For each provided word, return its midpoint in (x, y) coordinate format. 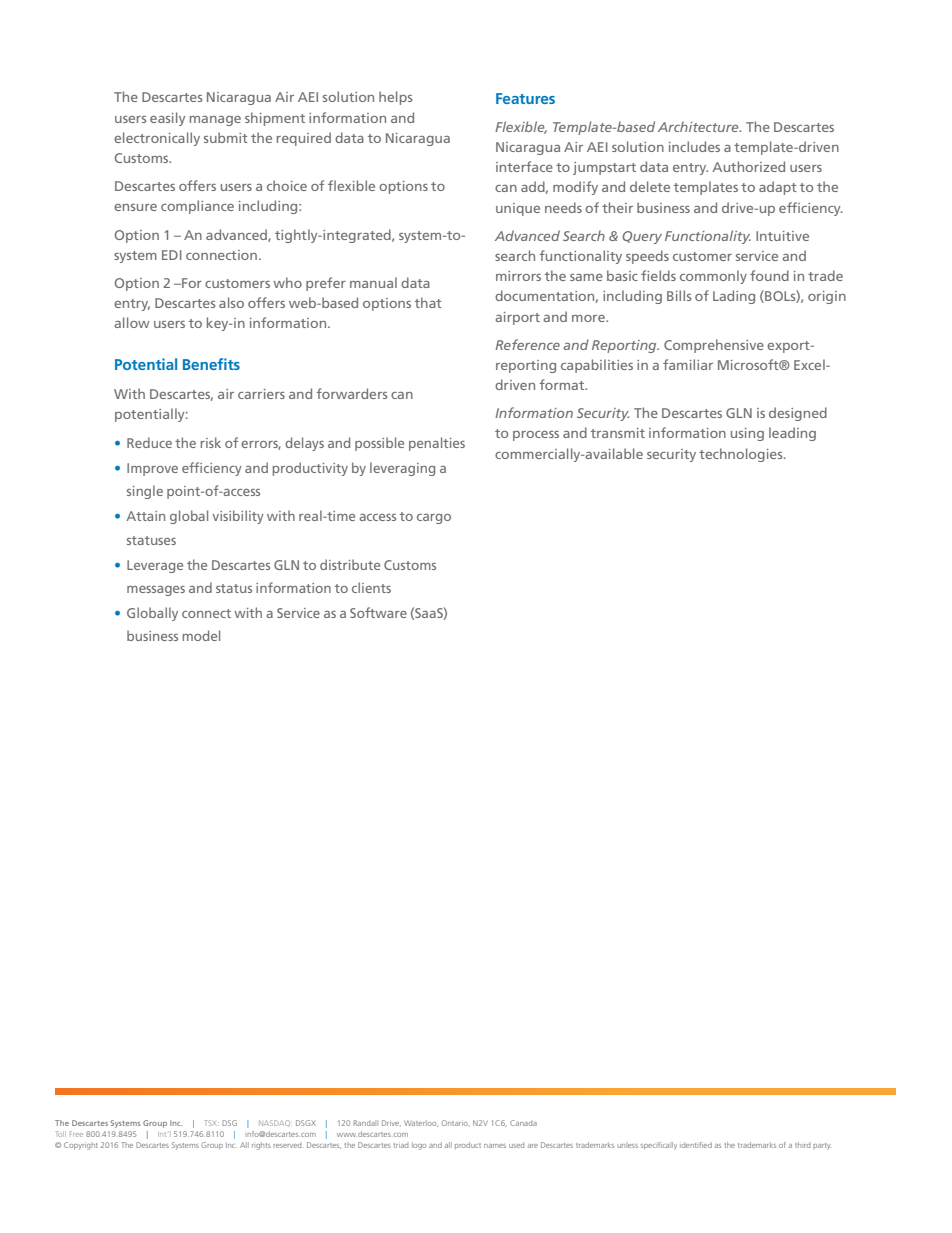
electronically (157, 139)
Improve (152, 469)
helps (395, 98)
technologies (742, 455)
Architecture (699, 126)
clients (371, 587)
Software (378, 612)
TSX (212, 1123)
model (201, 635)
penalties (437, 444)
